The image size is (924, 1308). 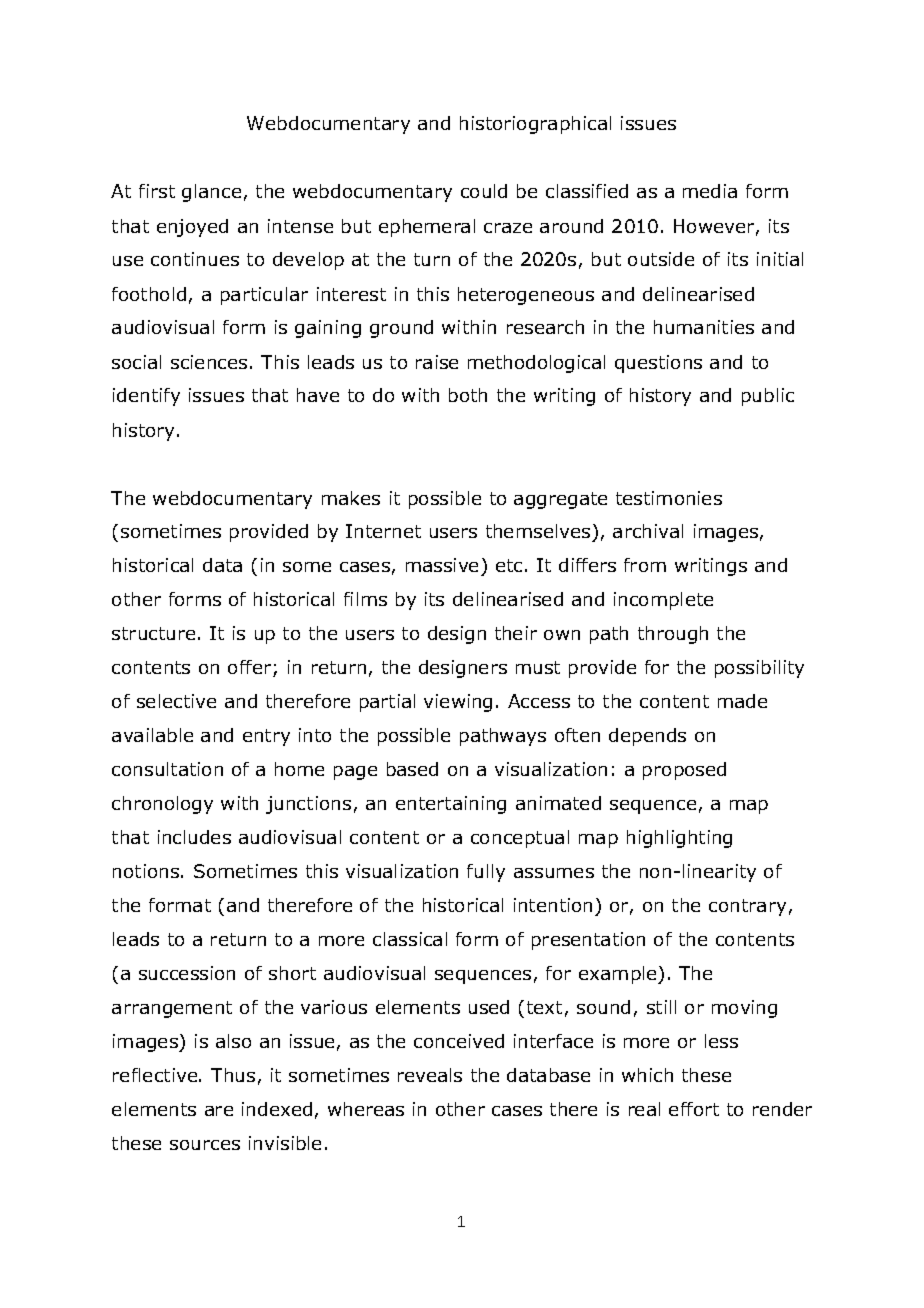 I want to click on media, so click(x=710, y=191).
